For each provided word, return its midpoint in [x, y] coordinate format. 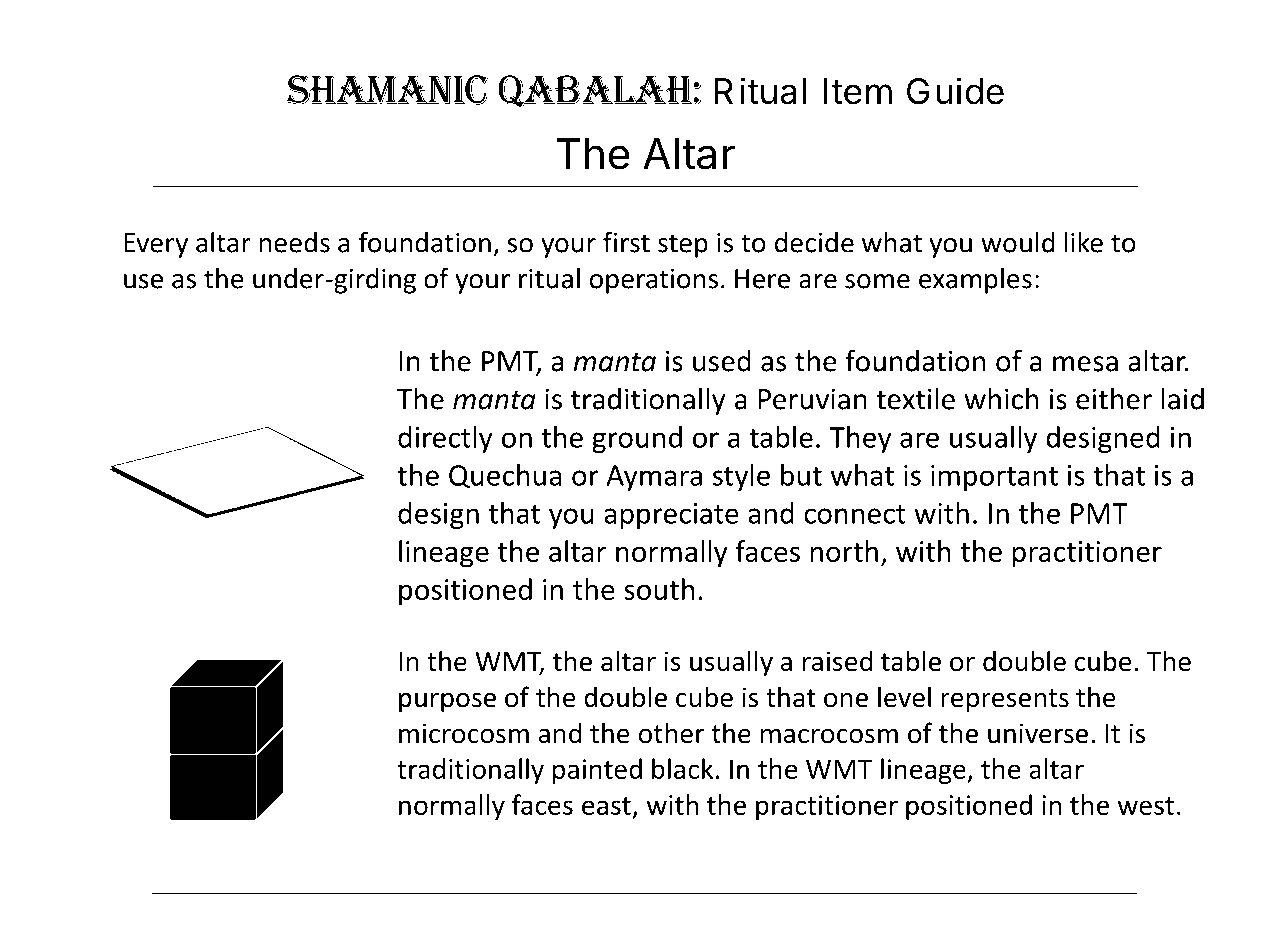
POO [387, 908]
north [844, 551]
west [1146, 806]
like [1083, 242]
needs [294, 242]
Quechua [505, 476]
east [606, 806]
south [659, 589]
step [683, 246]
